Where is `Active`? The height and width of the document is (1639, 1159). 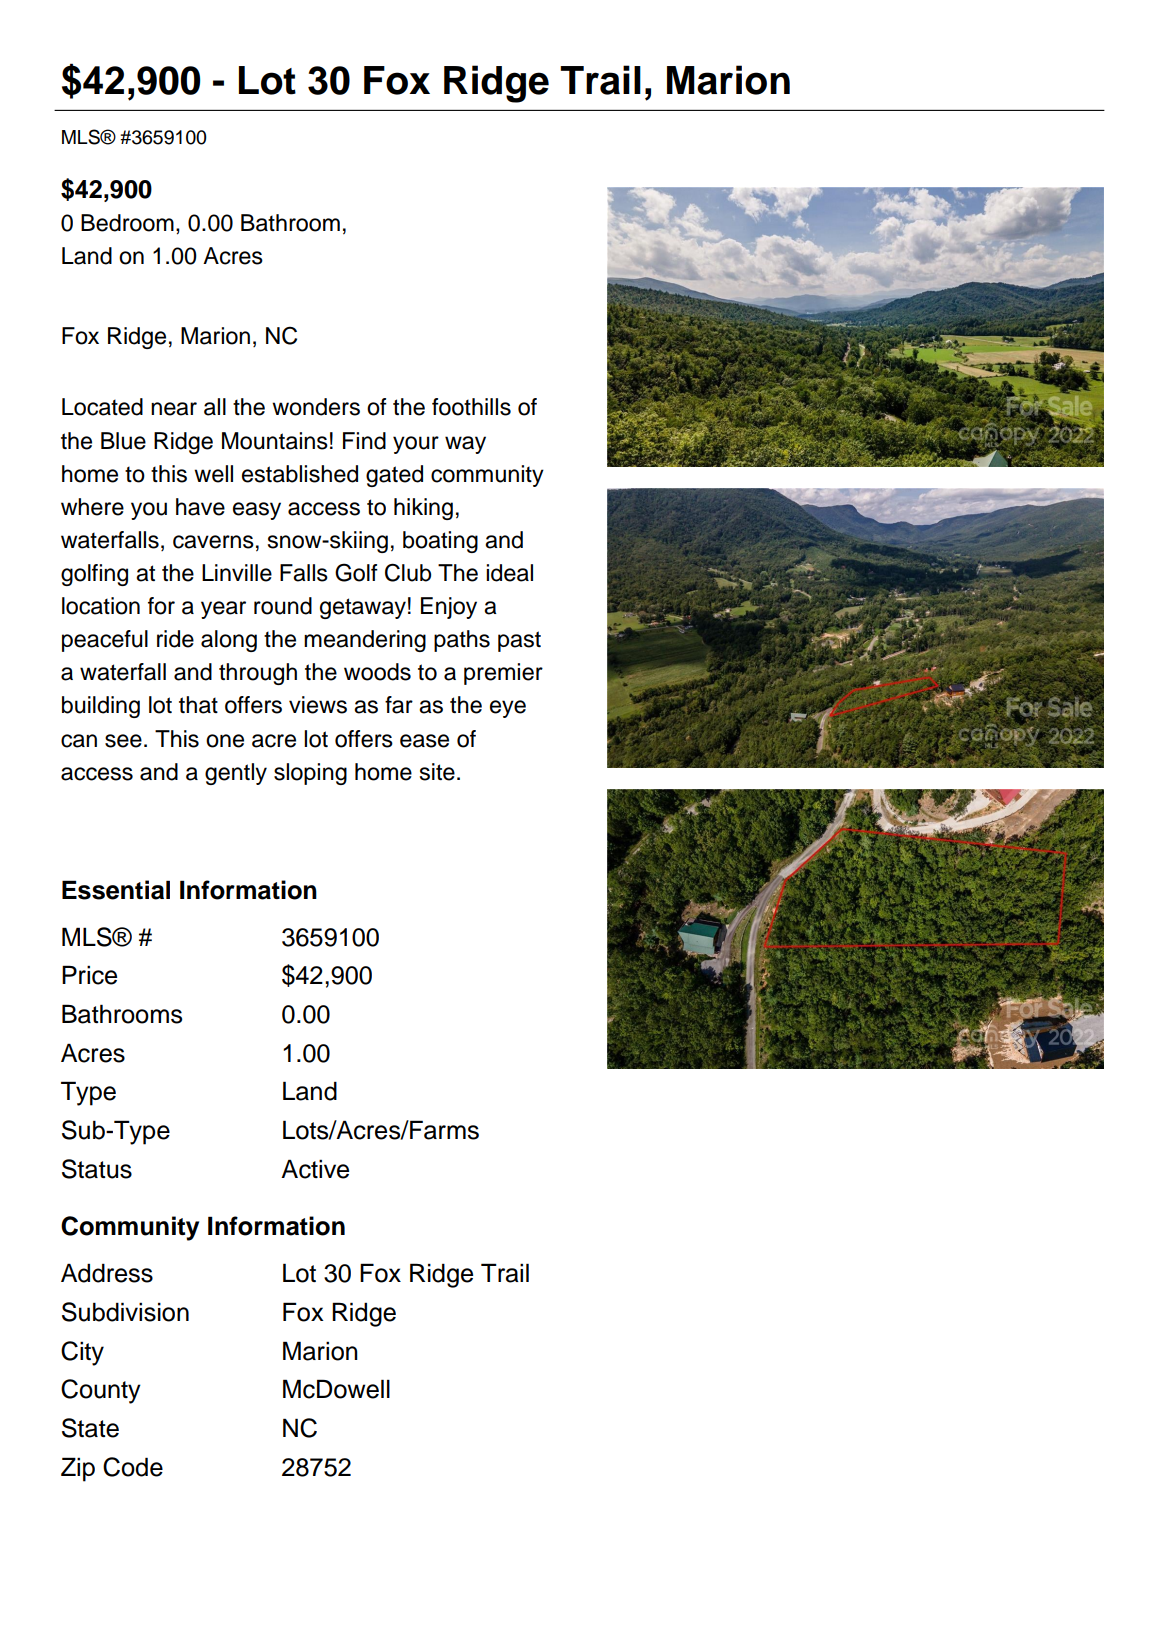
Active is located at coordinates (315, 1169).
